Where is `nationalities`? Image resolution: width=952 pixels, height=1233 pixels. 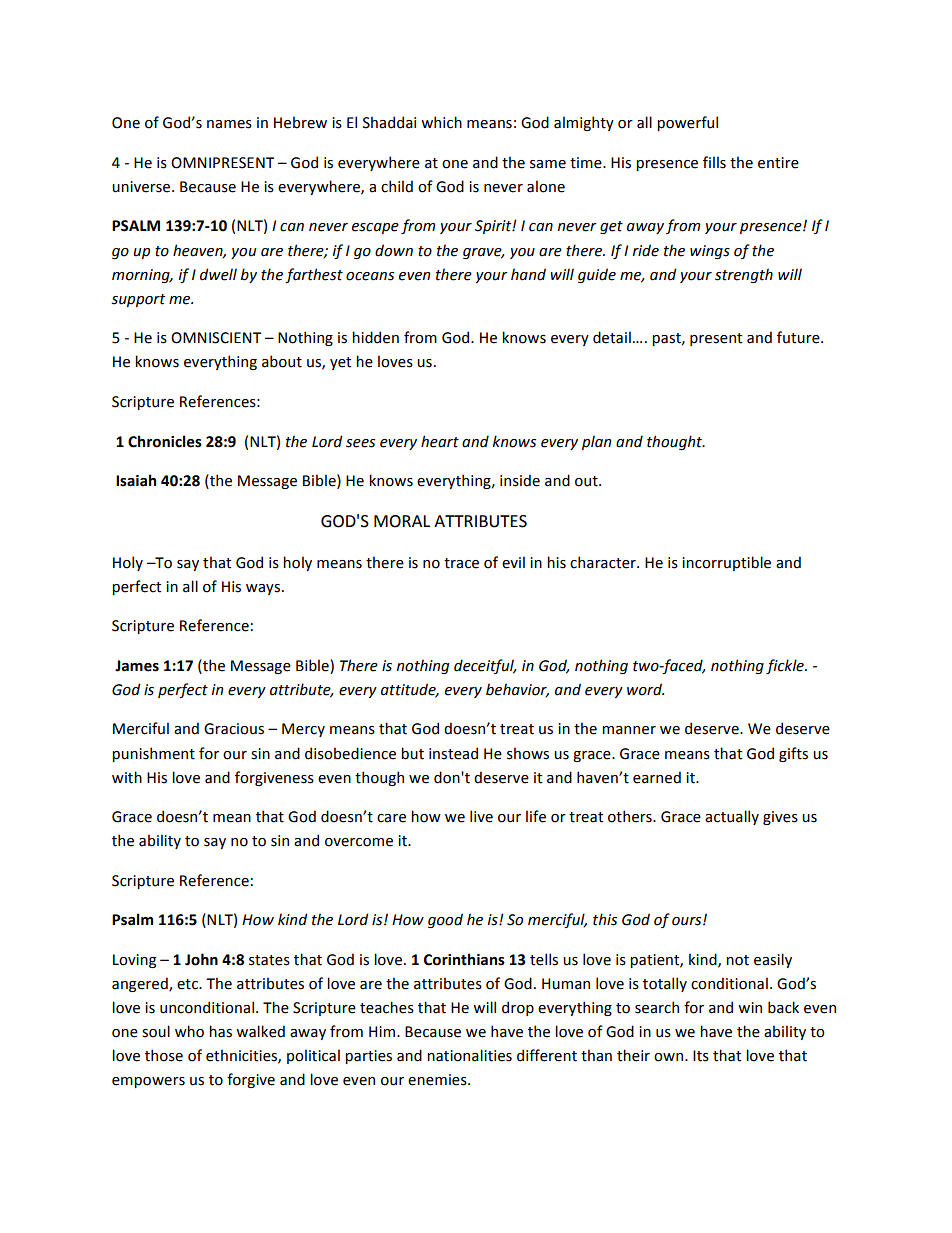
nationalities is located at coordinates (469, 1055).
